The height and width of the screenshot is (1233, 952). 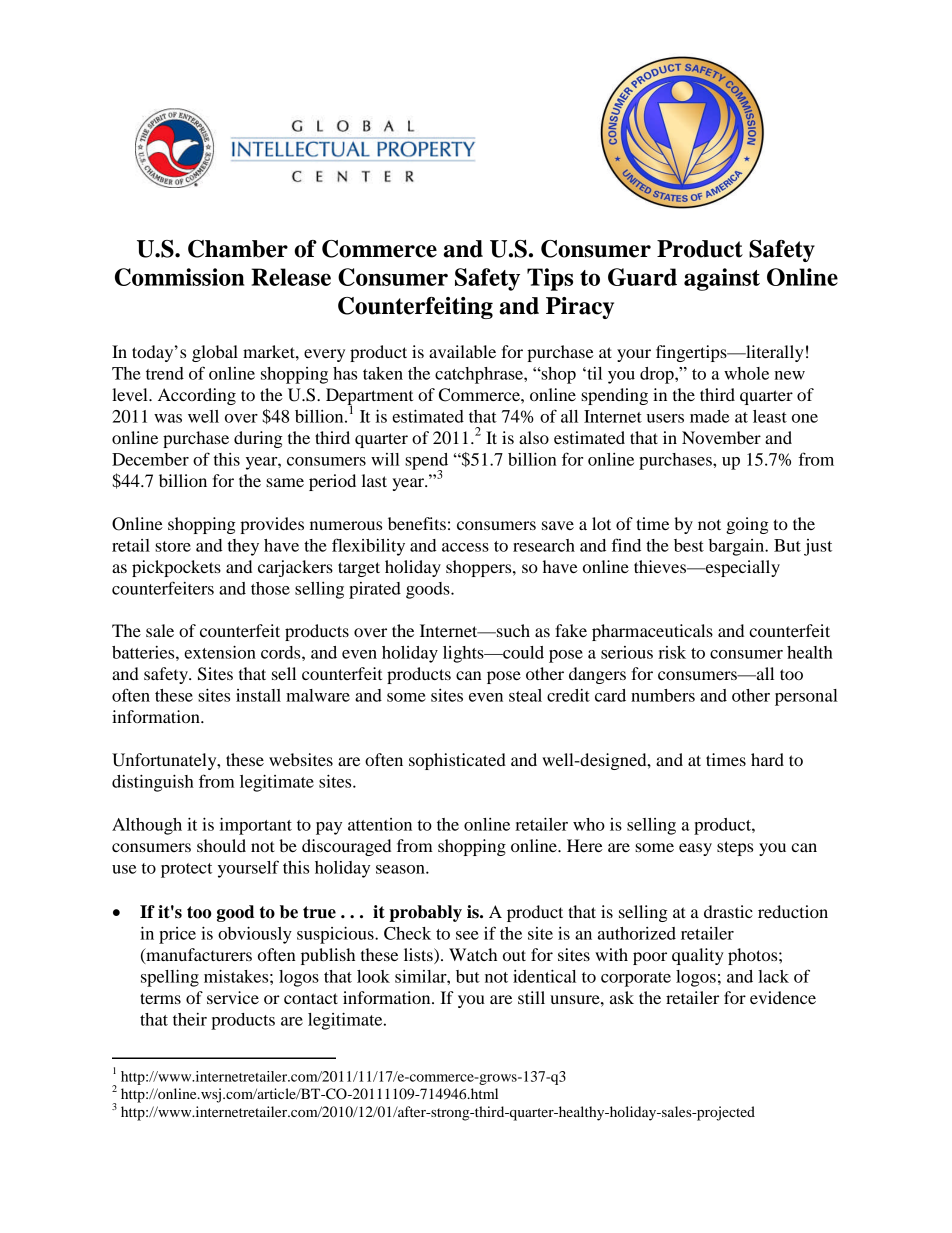 I want to click on Piracy, so click(x=580, y=308).
